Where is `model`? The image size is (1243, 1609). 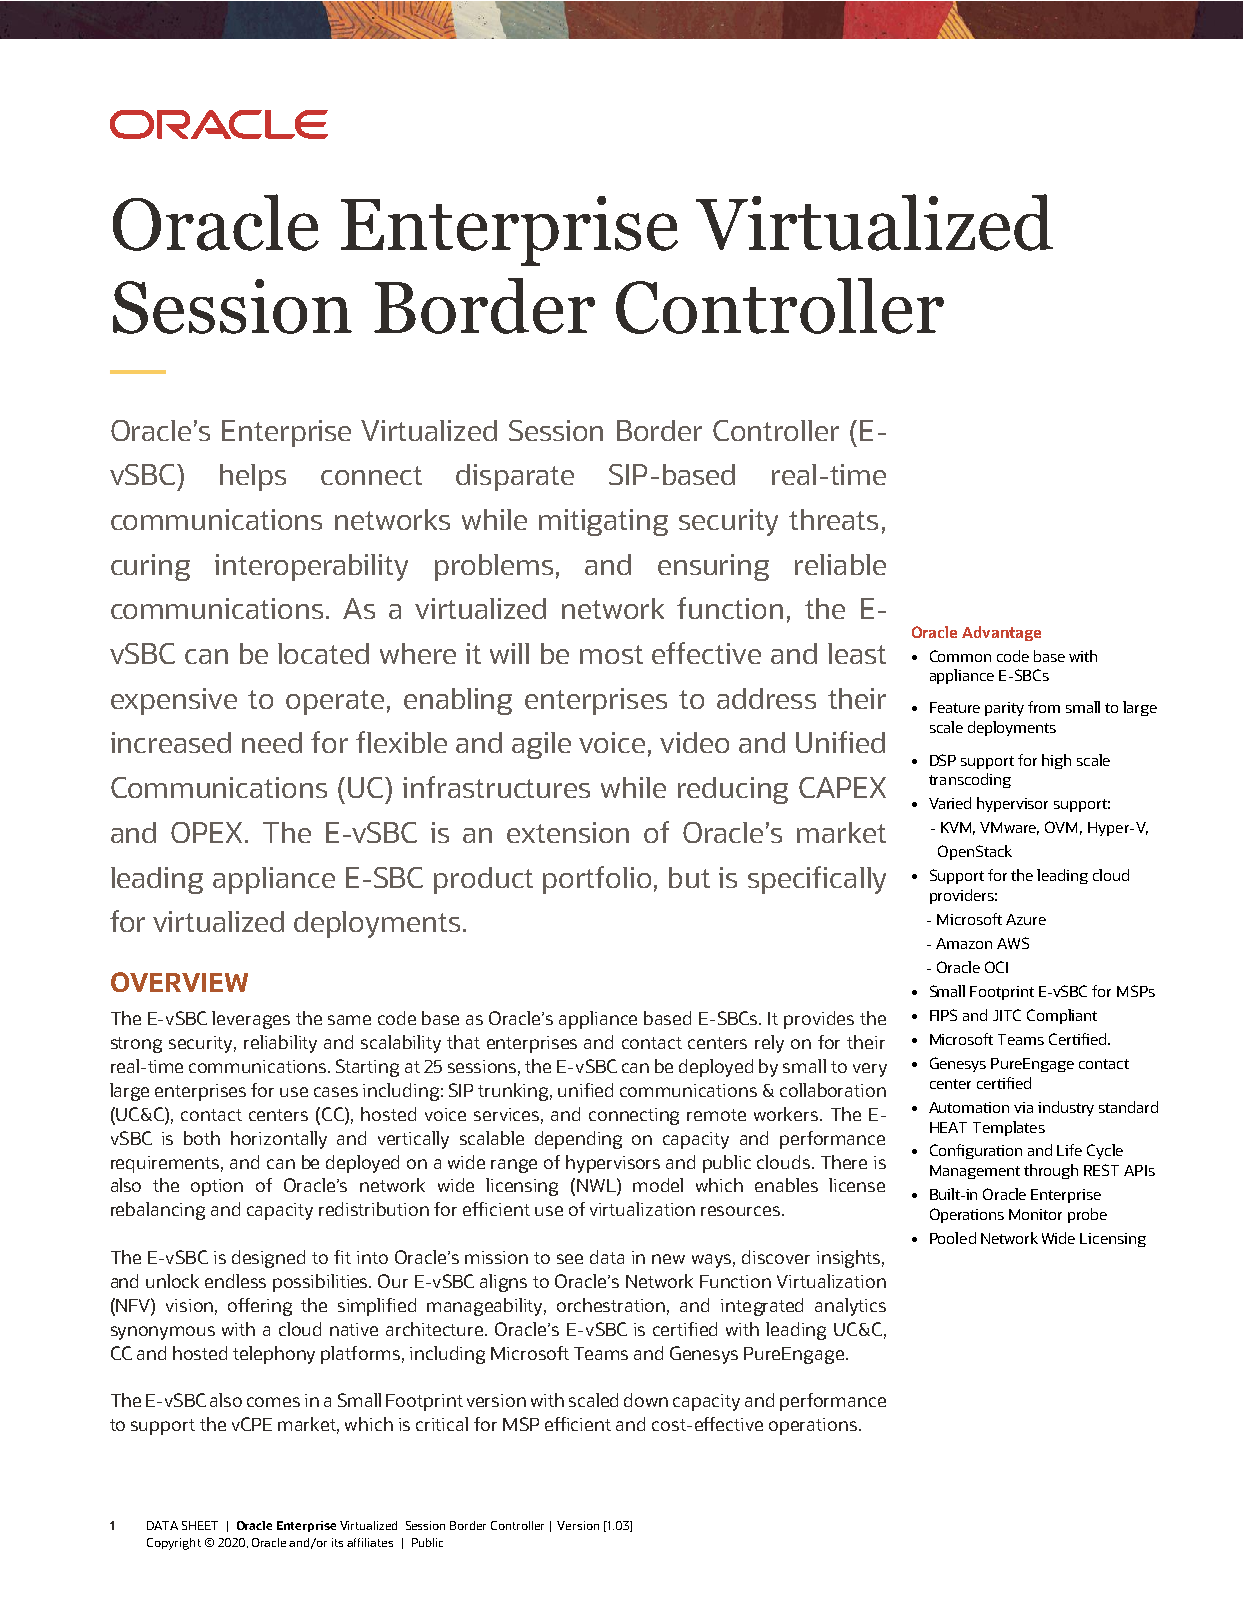
model is located at coordinates (658, 1185).
